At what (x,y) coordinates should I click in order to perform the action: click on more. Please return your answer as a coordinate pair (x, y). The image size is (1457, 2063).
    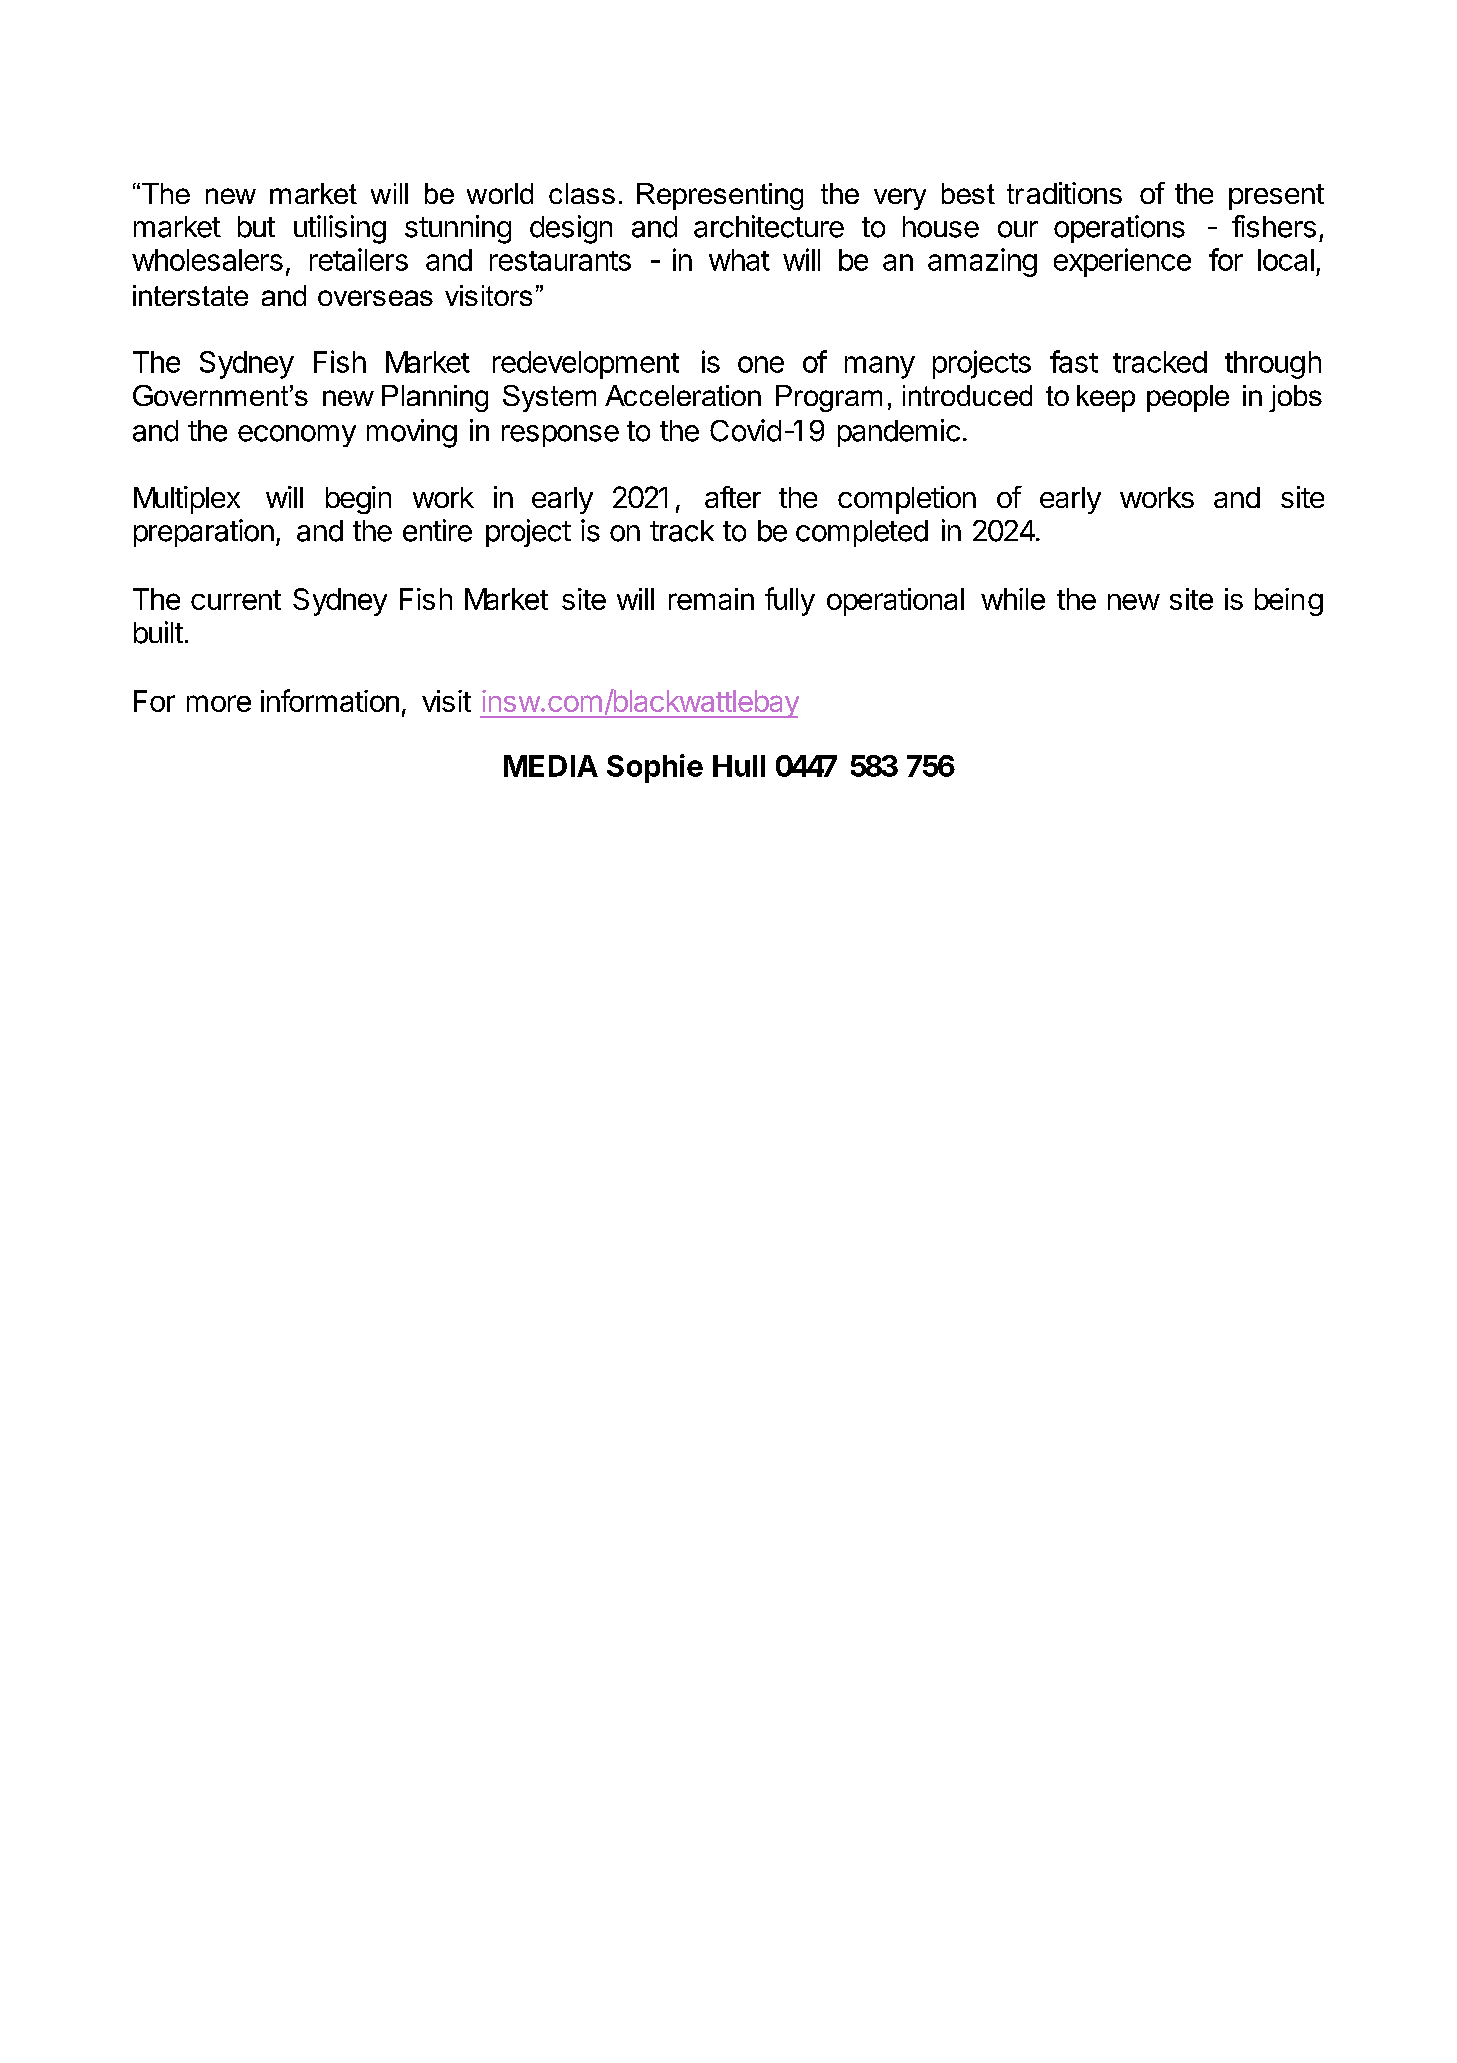
    Looking at the image, I should click on (219, 703).
